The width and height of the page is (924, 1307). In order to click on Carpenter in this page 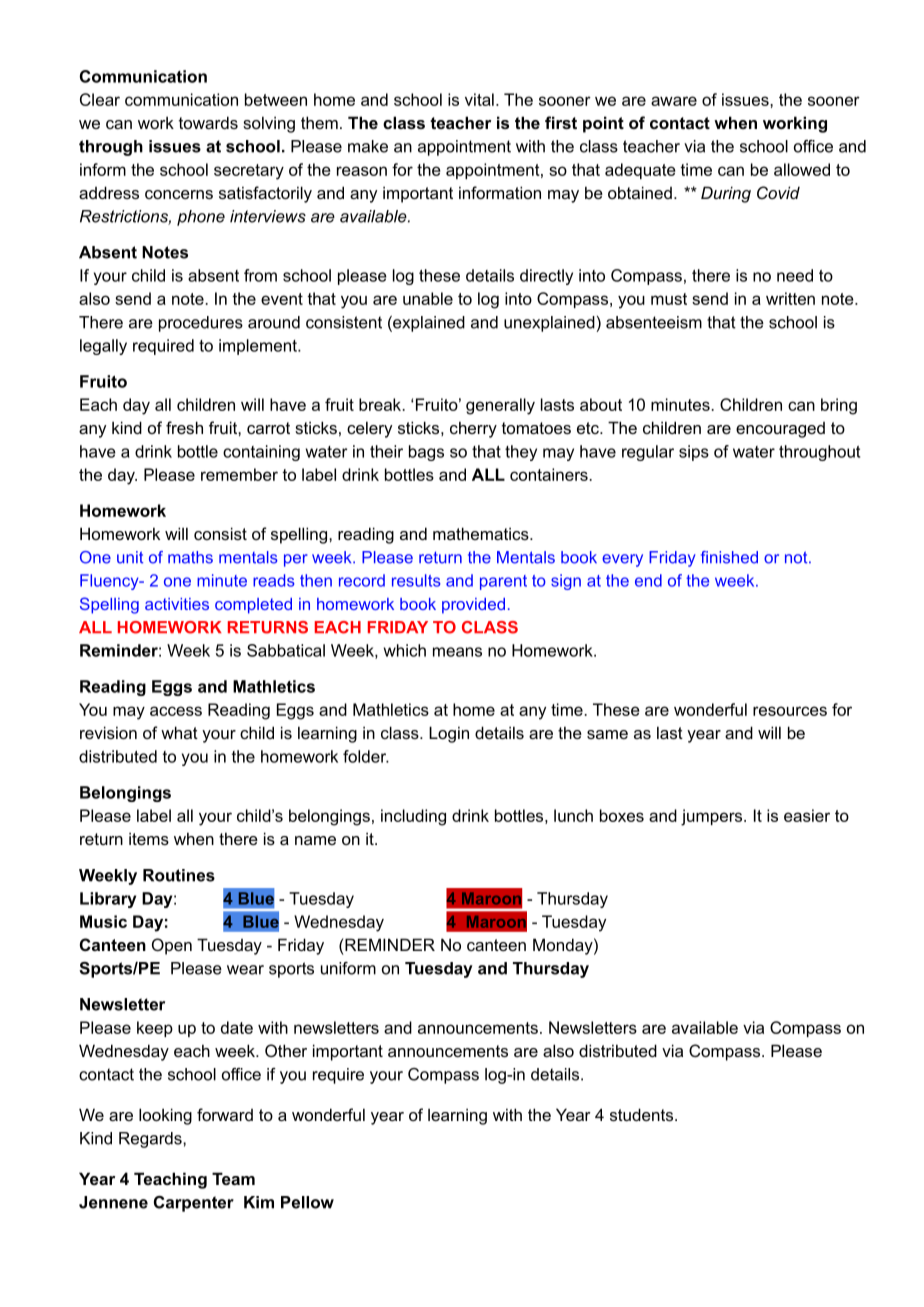, I will do `click(194, 1204)`.
